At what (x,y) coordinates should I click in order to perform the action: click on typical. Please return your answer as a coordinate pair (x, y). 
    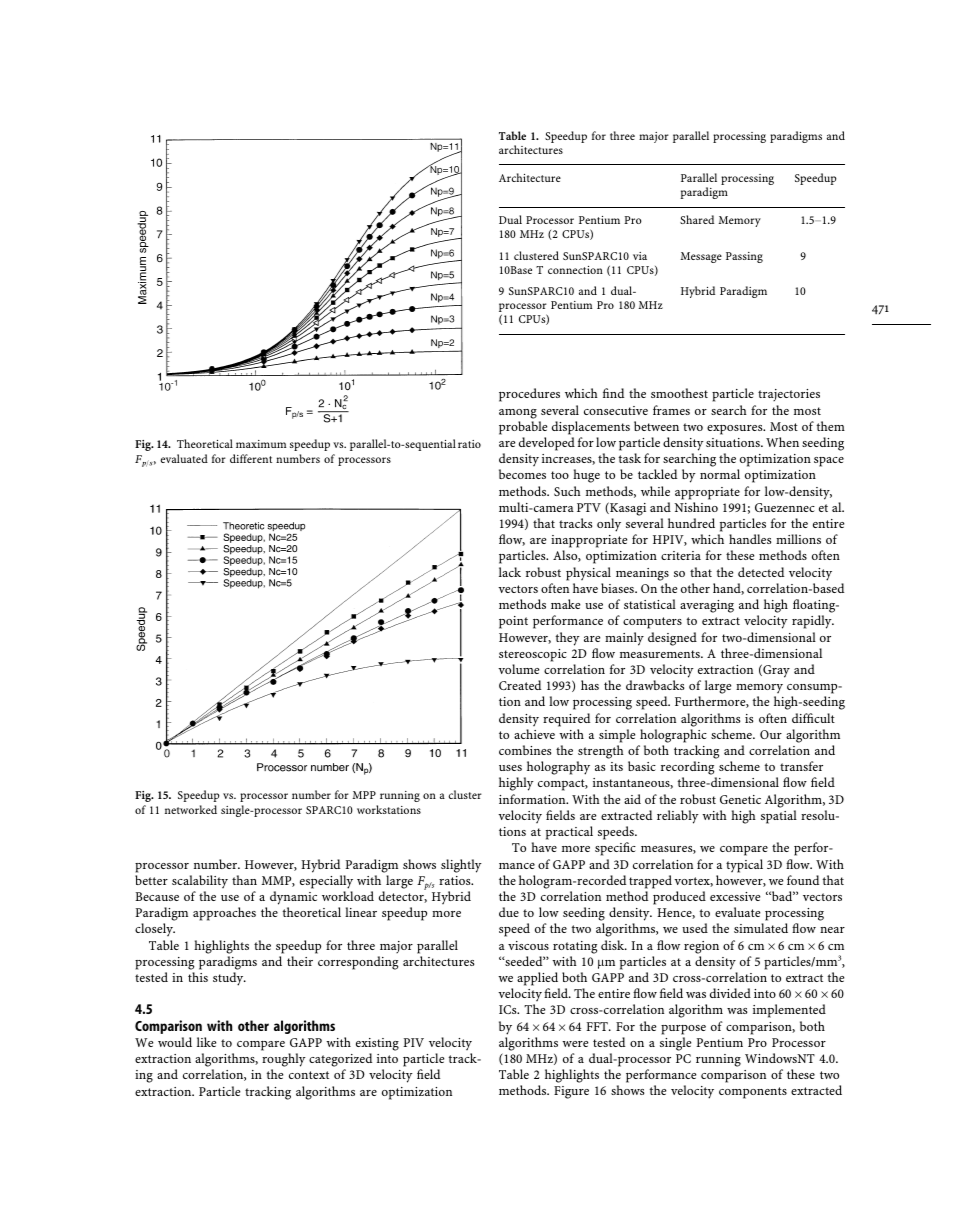
    Looking at the image, I should click on (744, 866).
